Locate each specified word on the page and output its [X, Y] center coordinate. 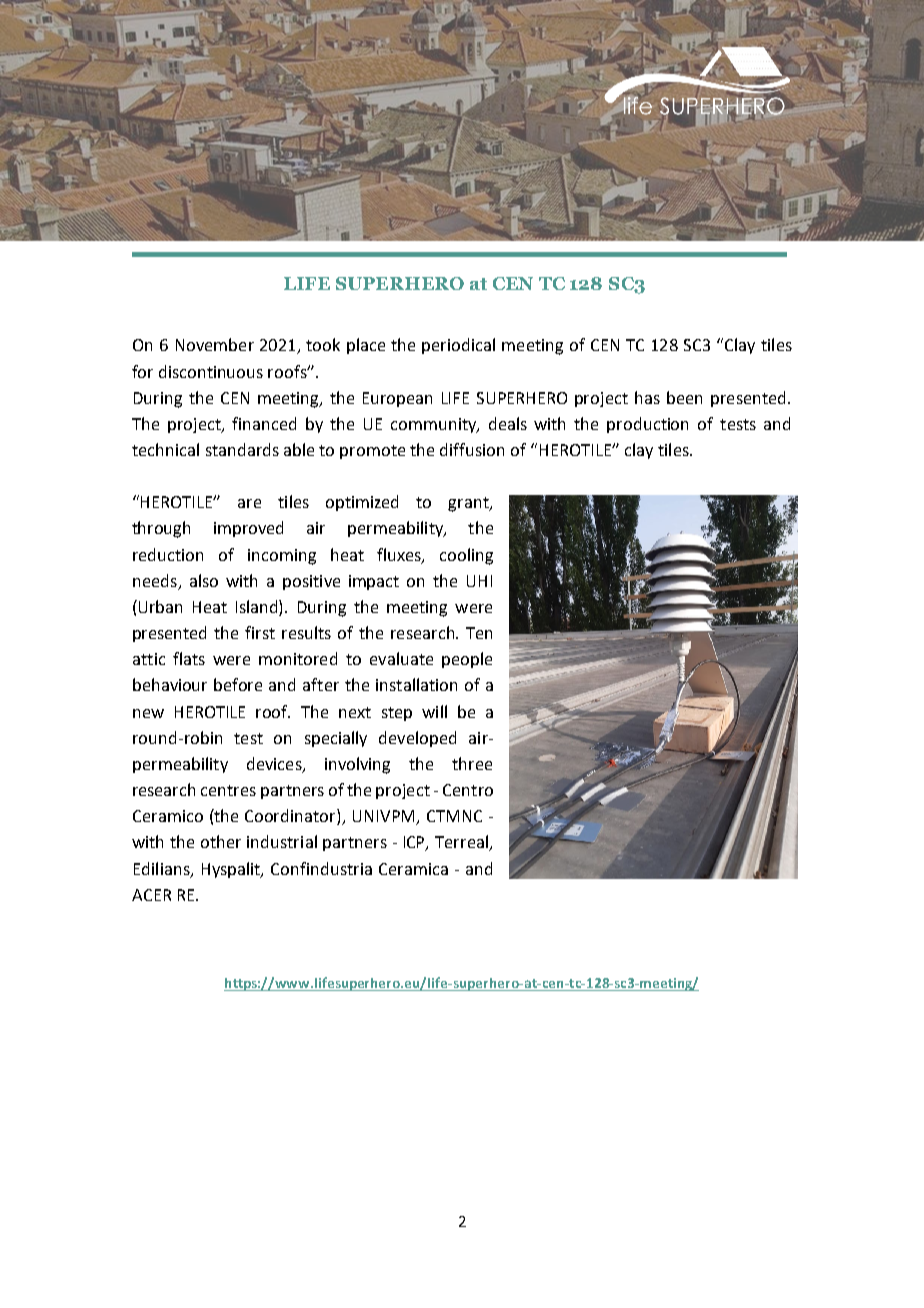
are [249, 503]
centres [228, 790]
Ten [479, 633]
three [472, 763]
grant [469, 504]
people [467, 660]
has [647, 397]
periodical [458, 346]
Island [258, 608]
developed [417, 739]
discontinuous [211, 371]
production [647, 425]
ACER [151, 895]
